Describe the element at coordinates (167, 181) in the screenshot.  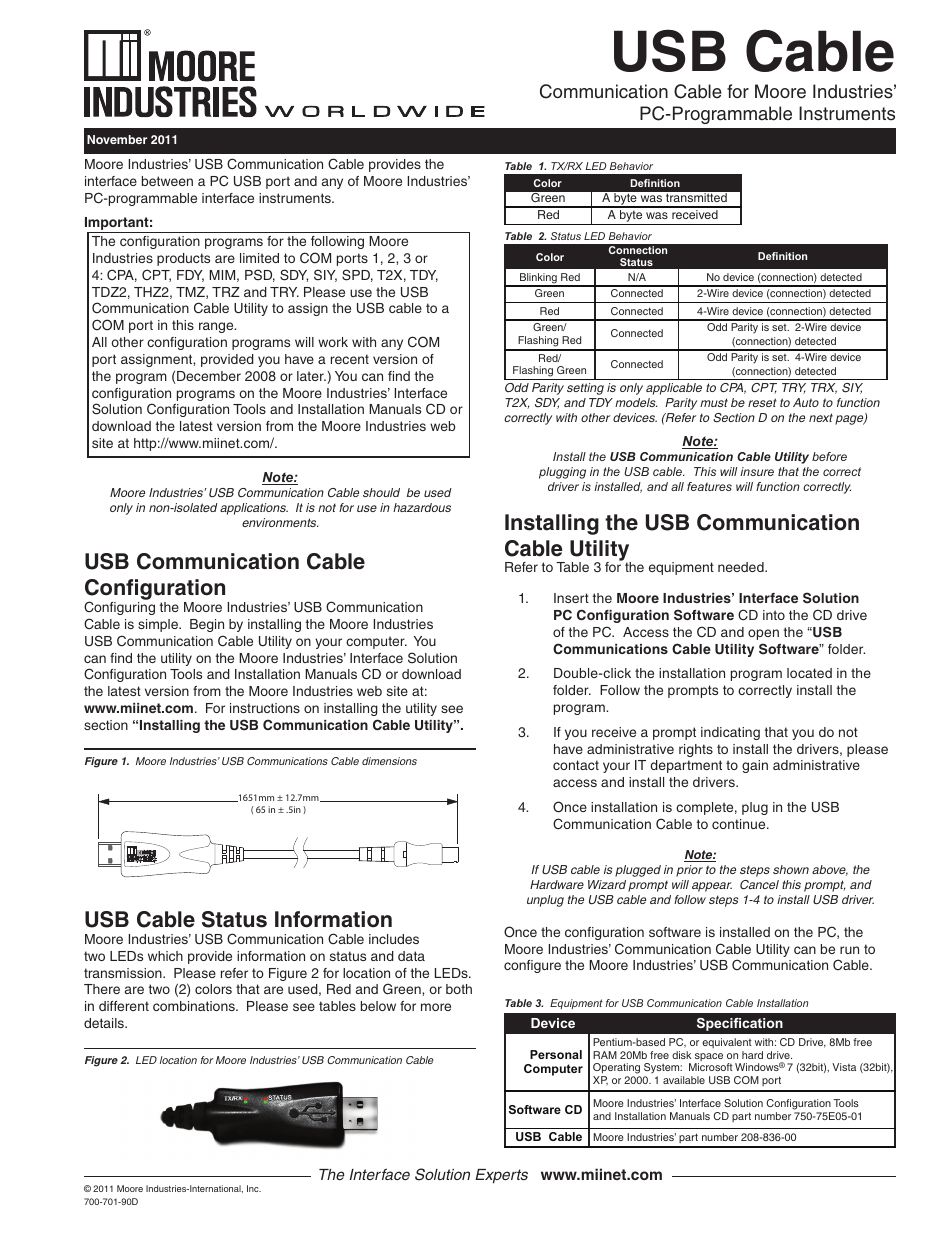
I see `between` at that location.
